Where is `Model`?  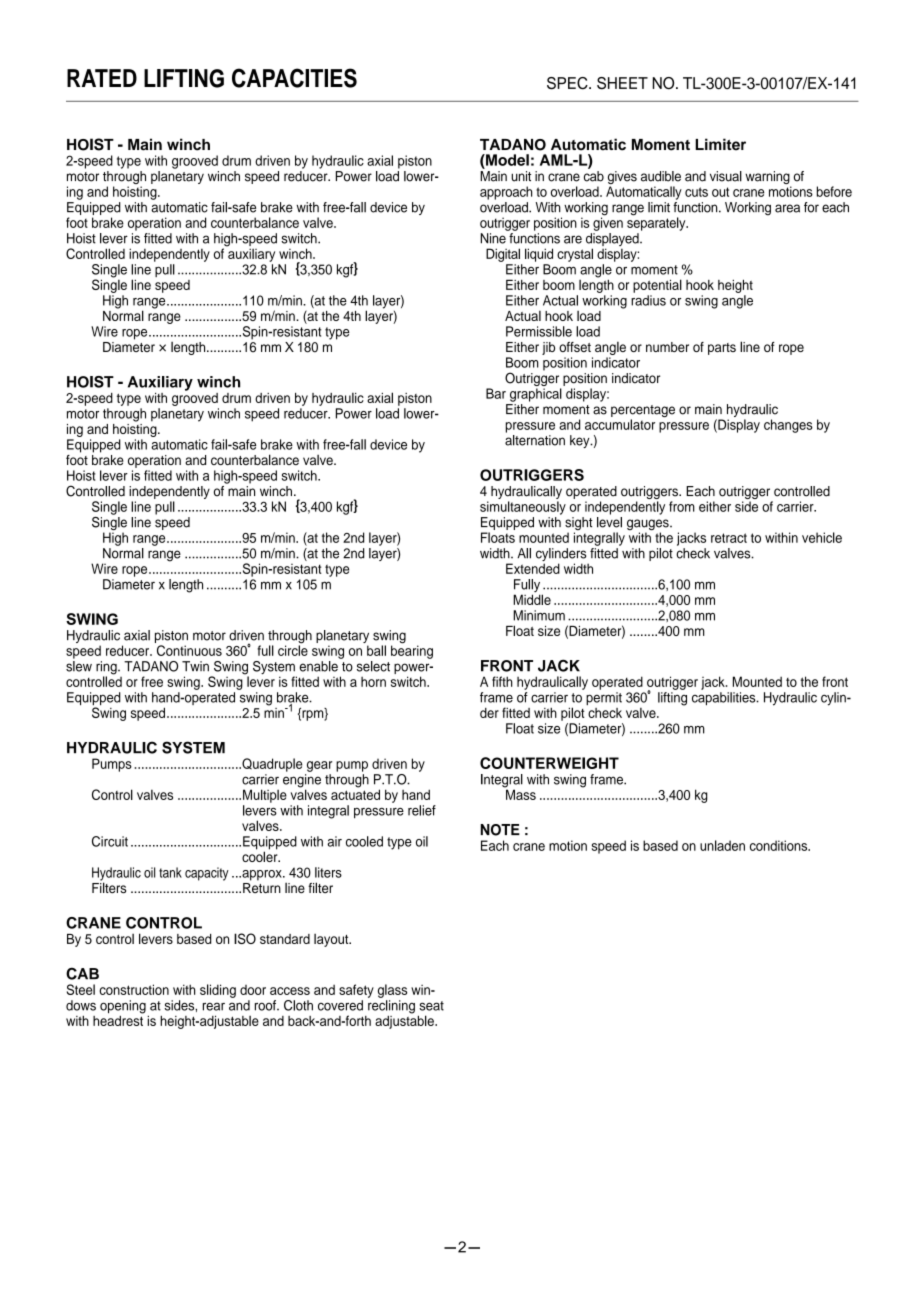
Model is located at coordinates (506, 160).
